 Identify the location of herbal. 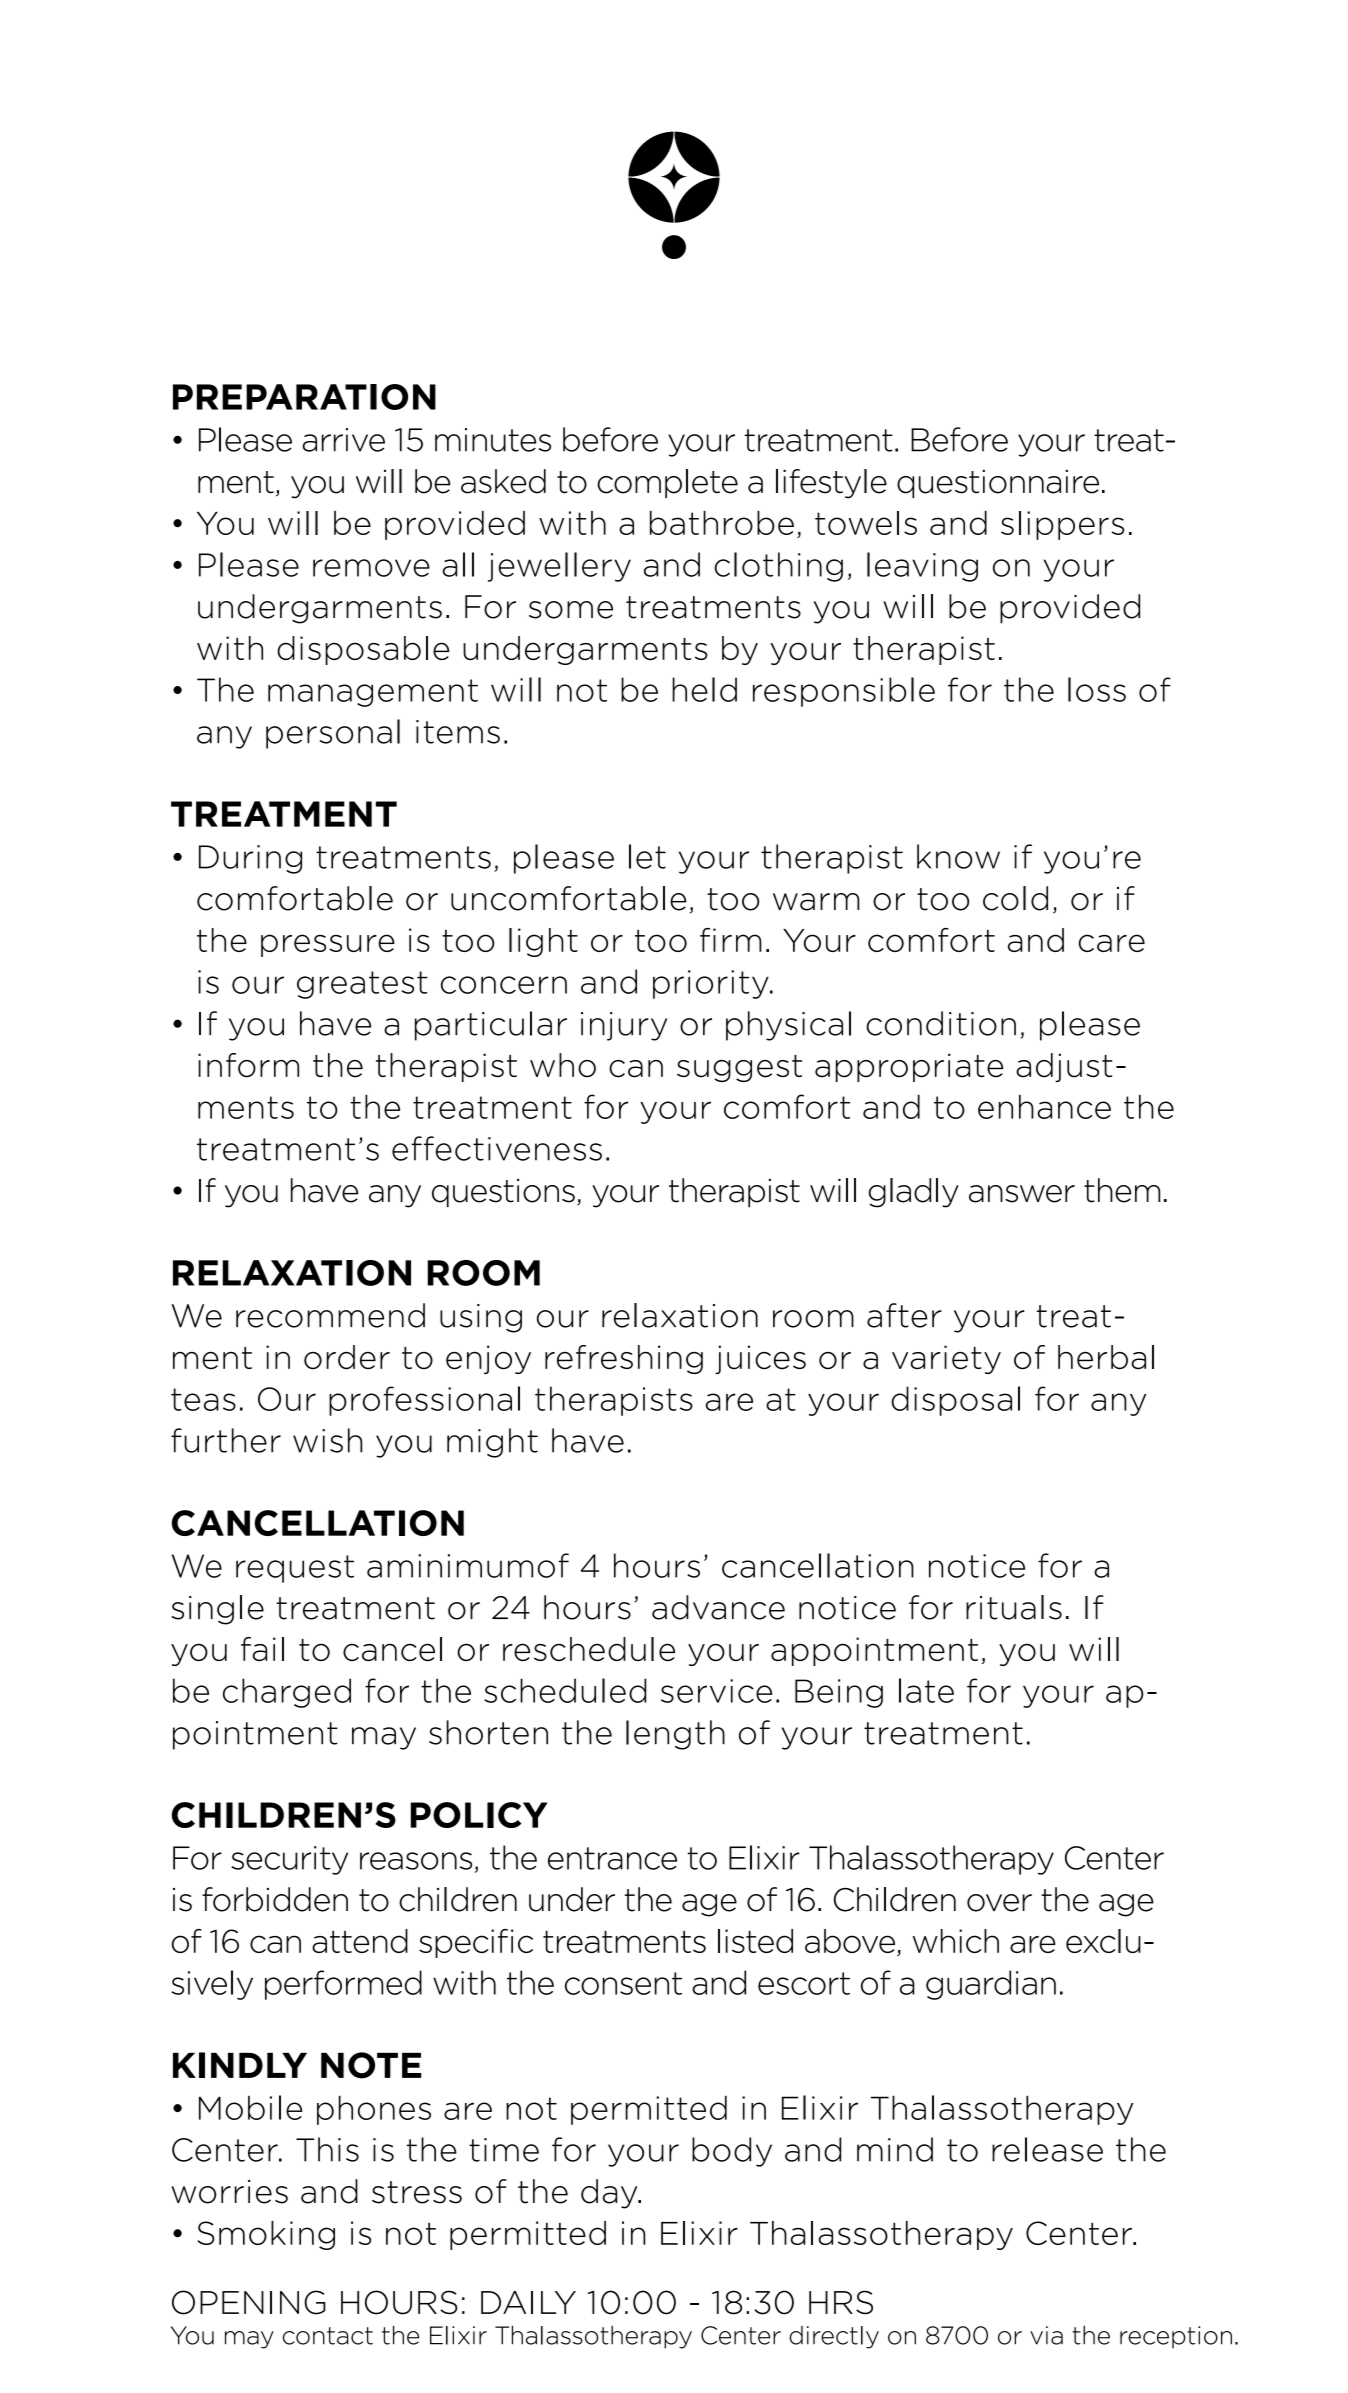
(1106, 1357).
